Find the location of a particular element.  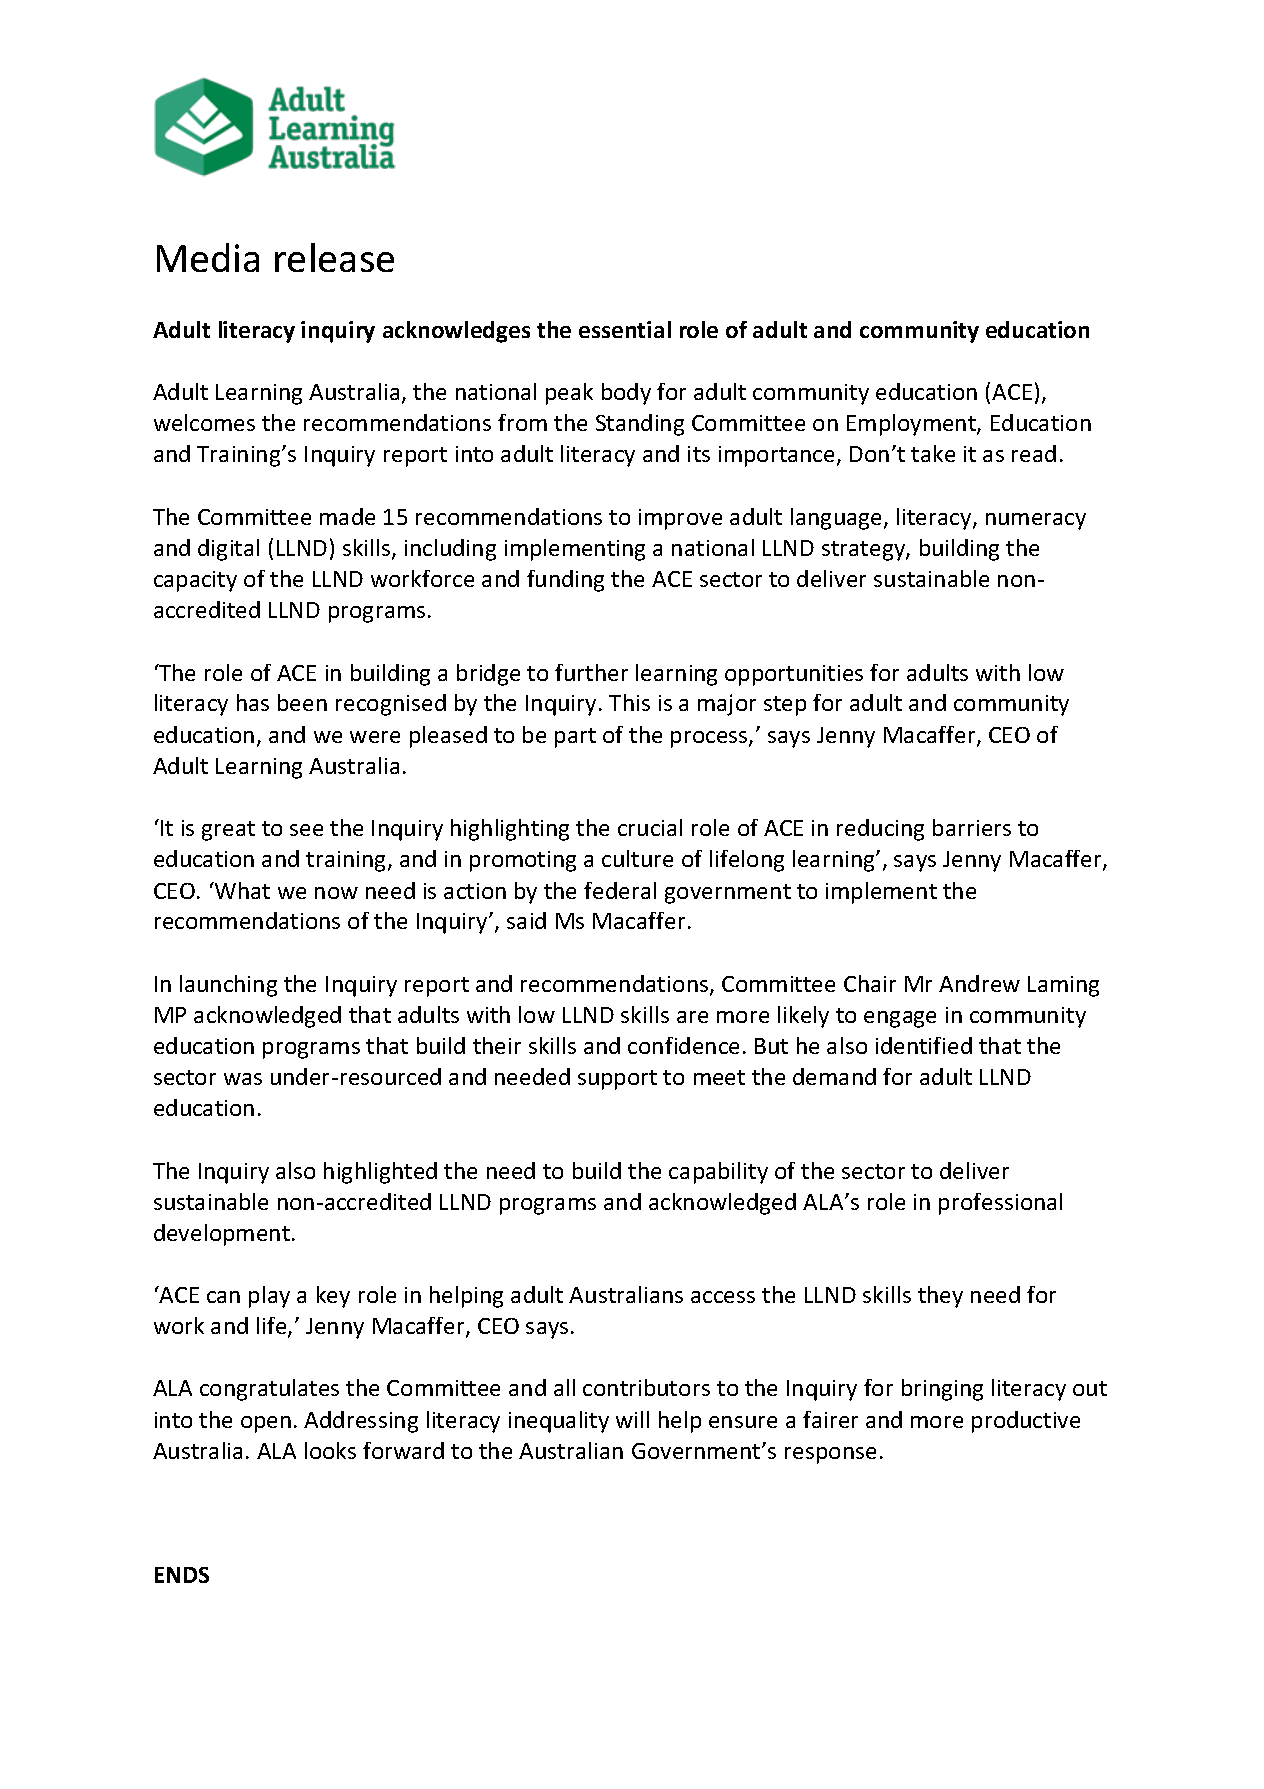

been is located at coordinates (302, 702).
